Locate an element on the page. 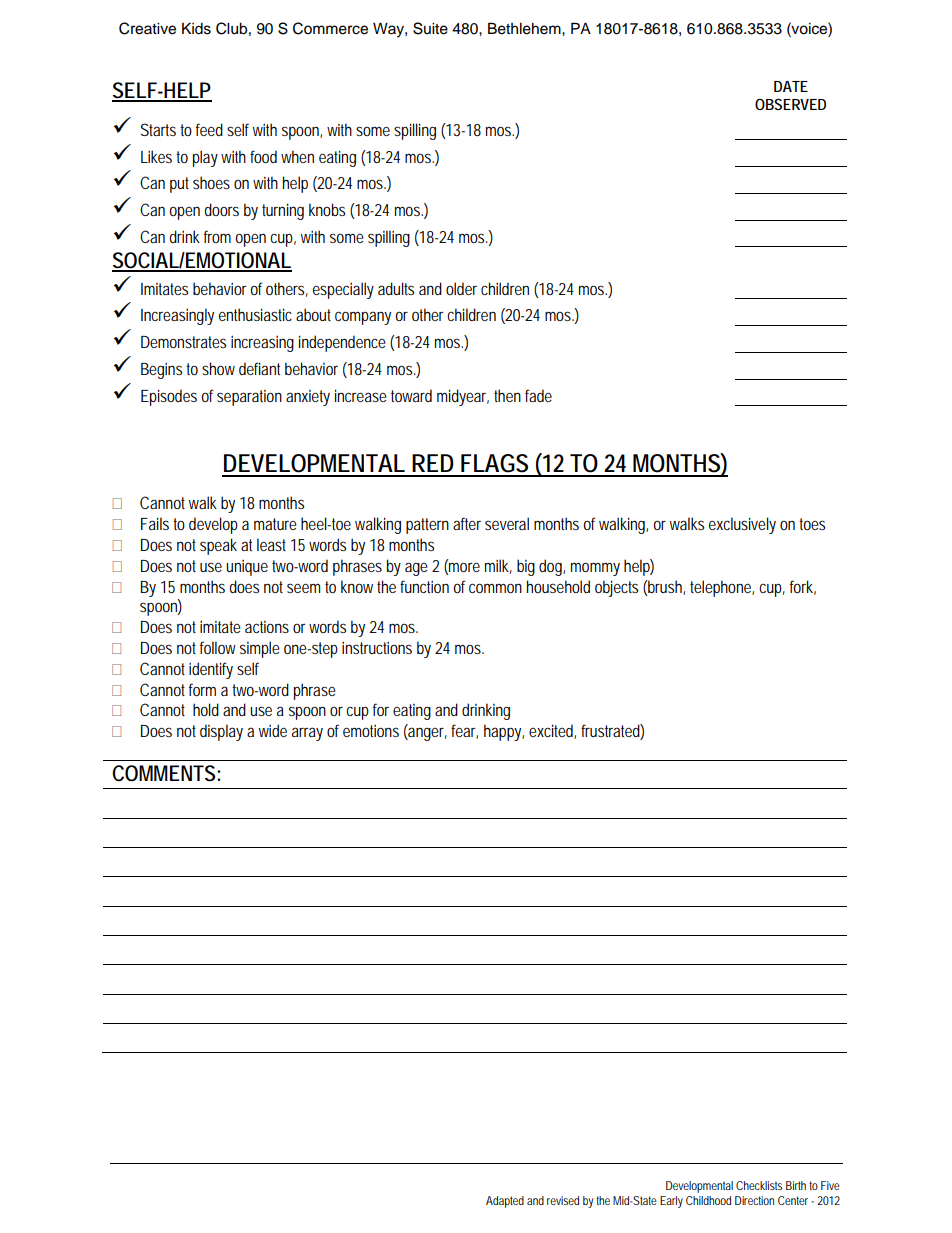  separation is located at coordinates (249, 398).
